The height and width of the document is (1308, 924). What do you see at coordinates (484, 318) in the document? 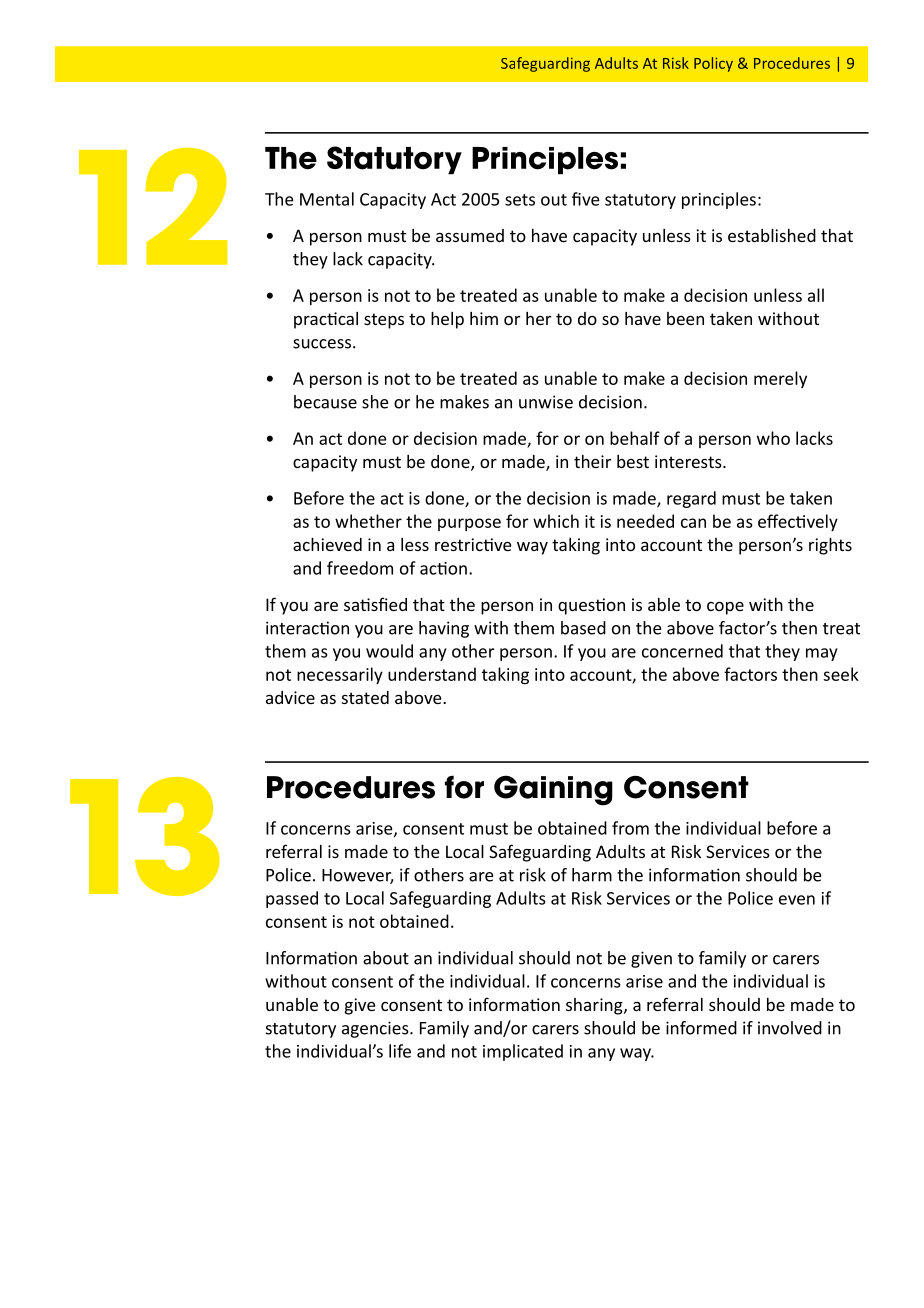
I see `him` at bounding box center [484, 318].
